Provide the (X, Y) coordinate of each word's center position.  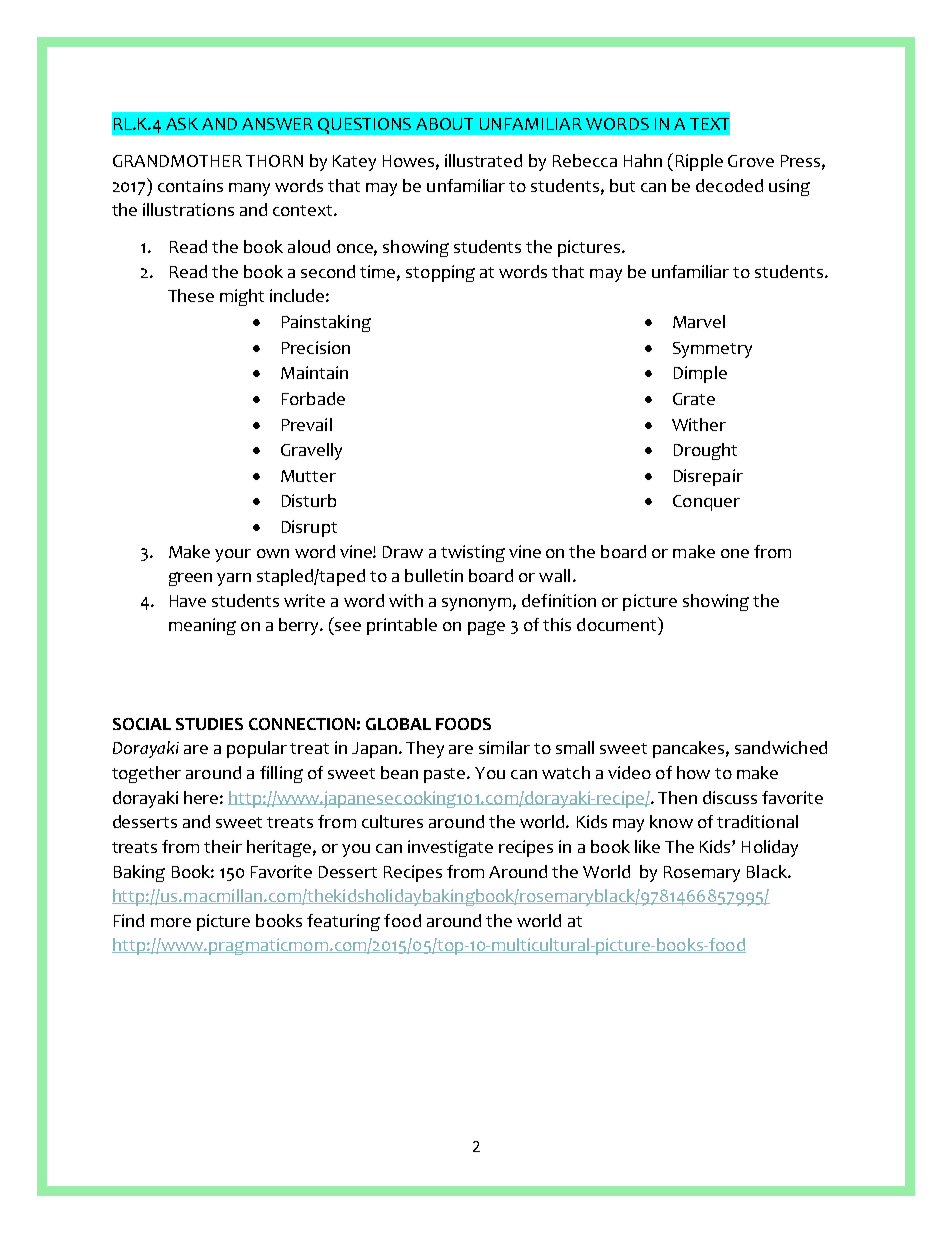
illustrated (483, 160)
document (618, 624)
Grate (694, 399)
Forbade (313, 398)
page (486, 628)
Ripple (699, 162)
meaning (202, 626)
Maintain (314, 372)
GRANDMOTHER (177, 161)
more (171, 922)
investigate (450, 848)
